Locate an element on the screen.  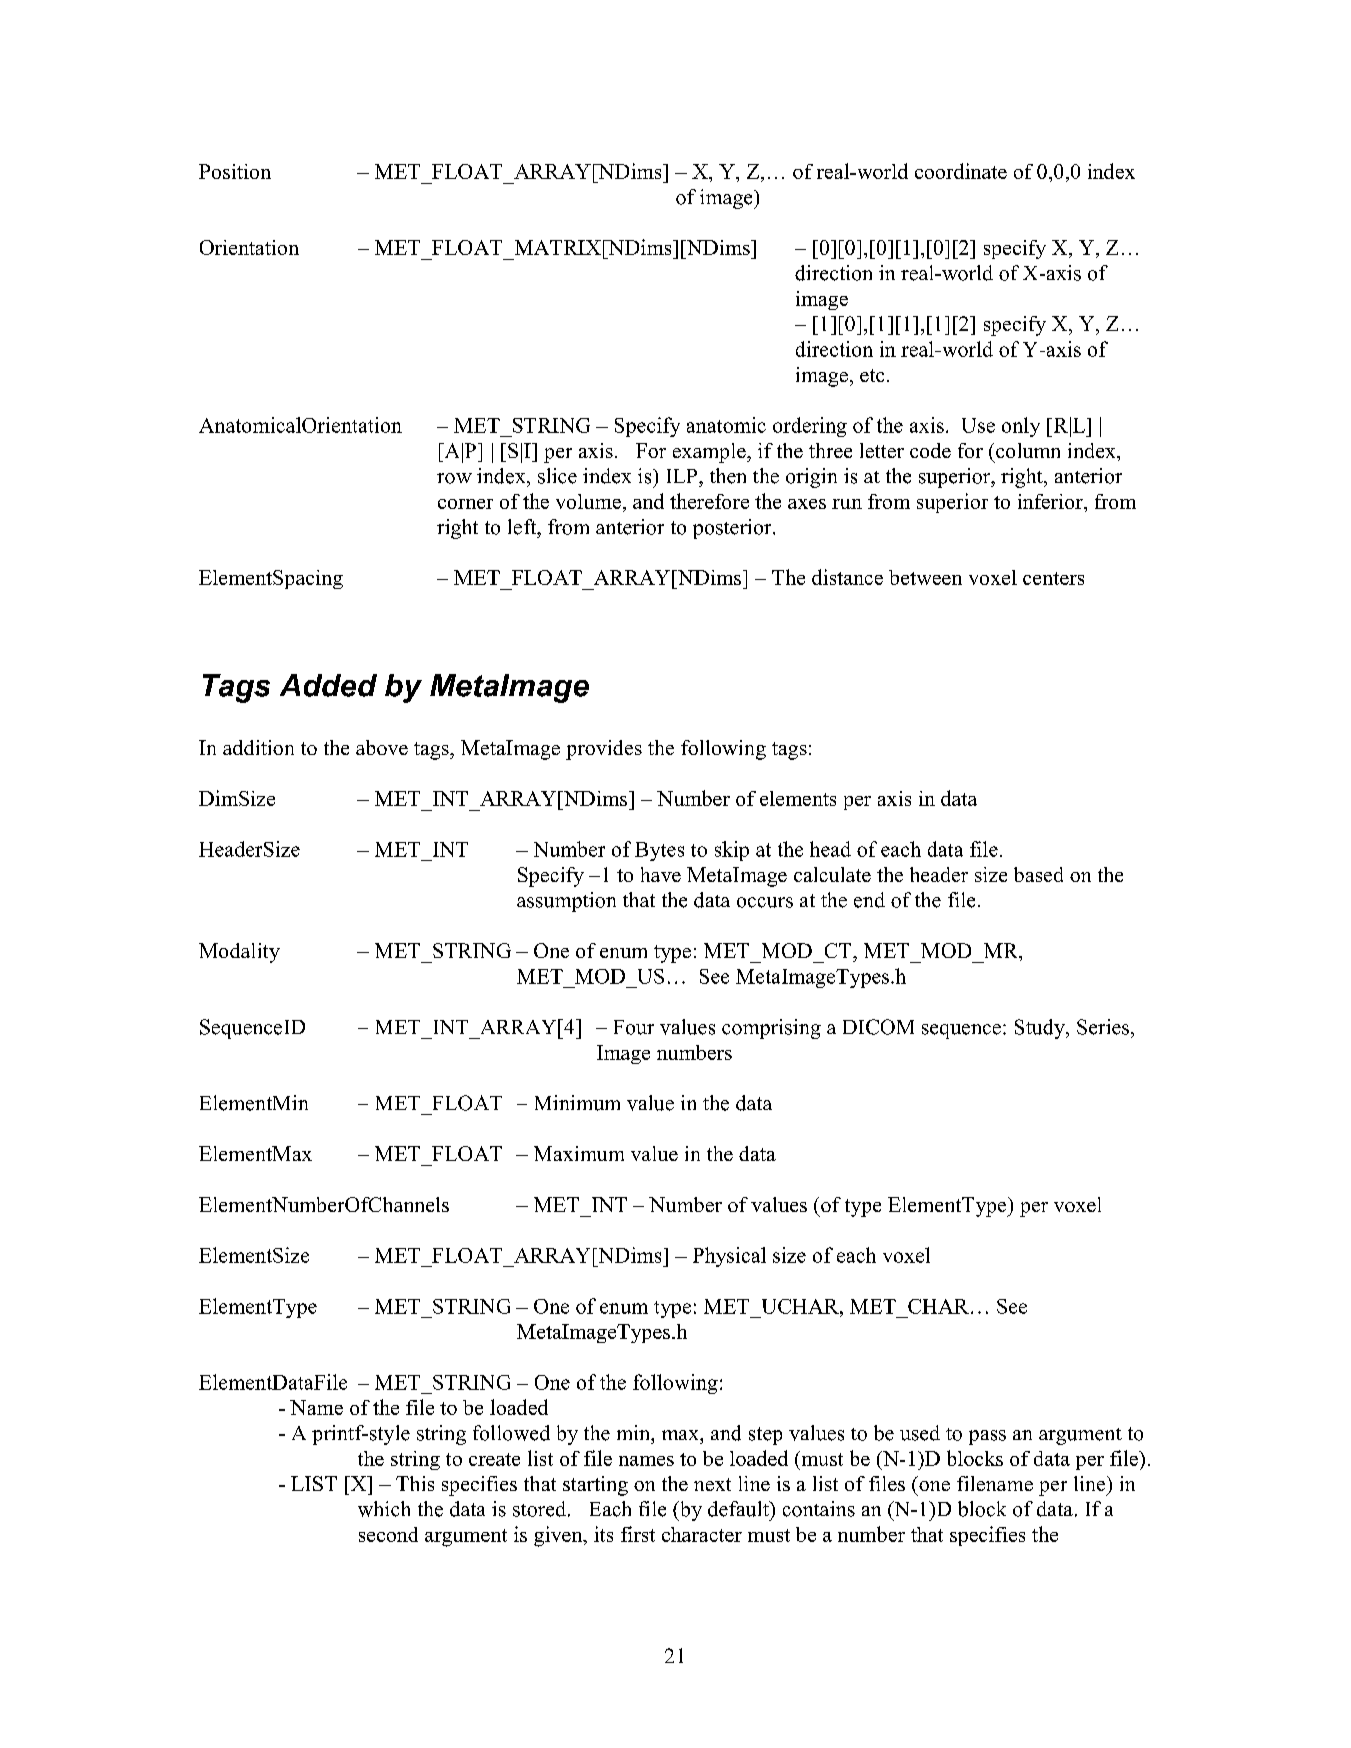
pass is located at coordinates (987, 1437).
